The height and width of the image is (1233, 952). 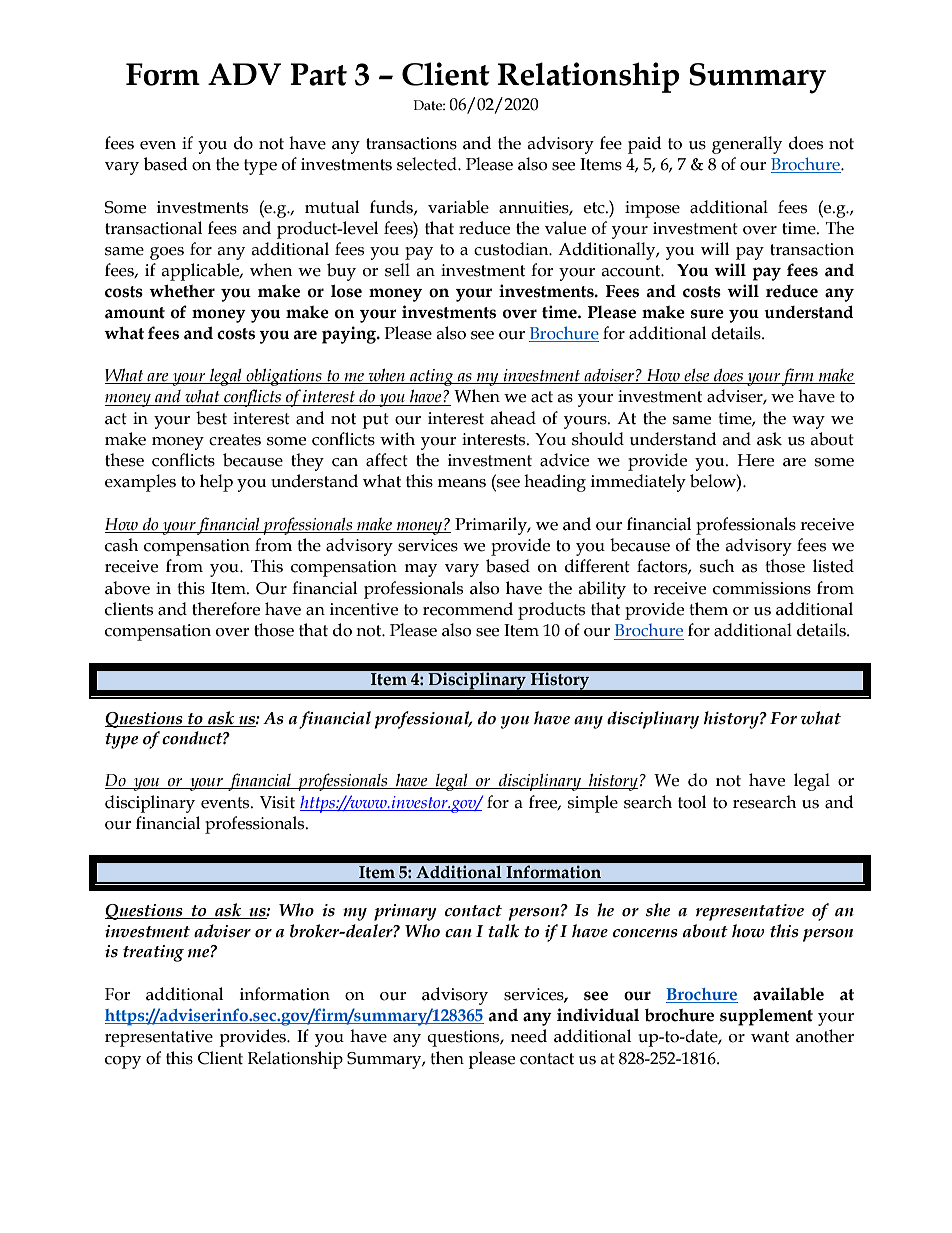 I want to click on help, so click(x=216, y=483).
